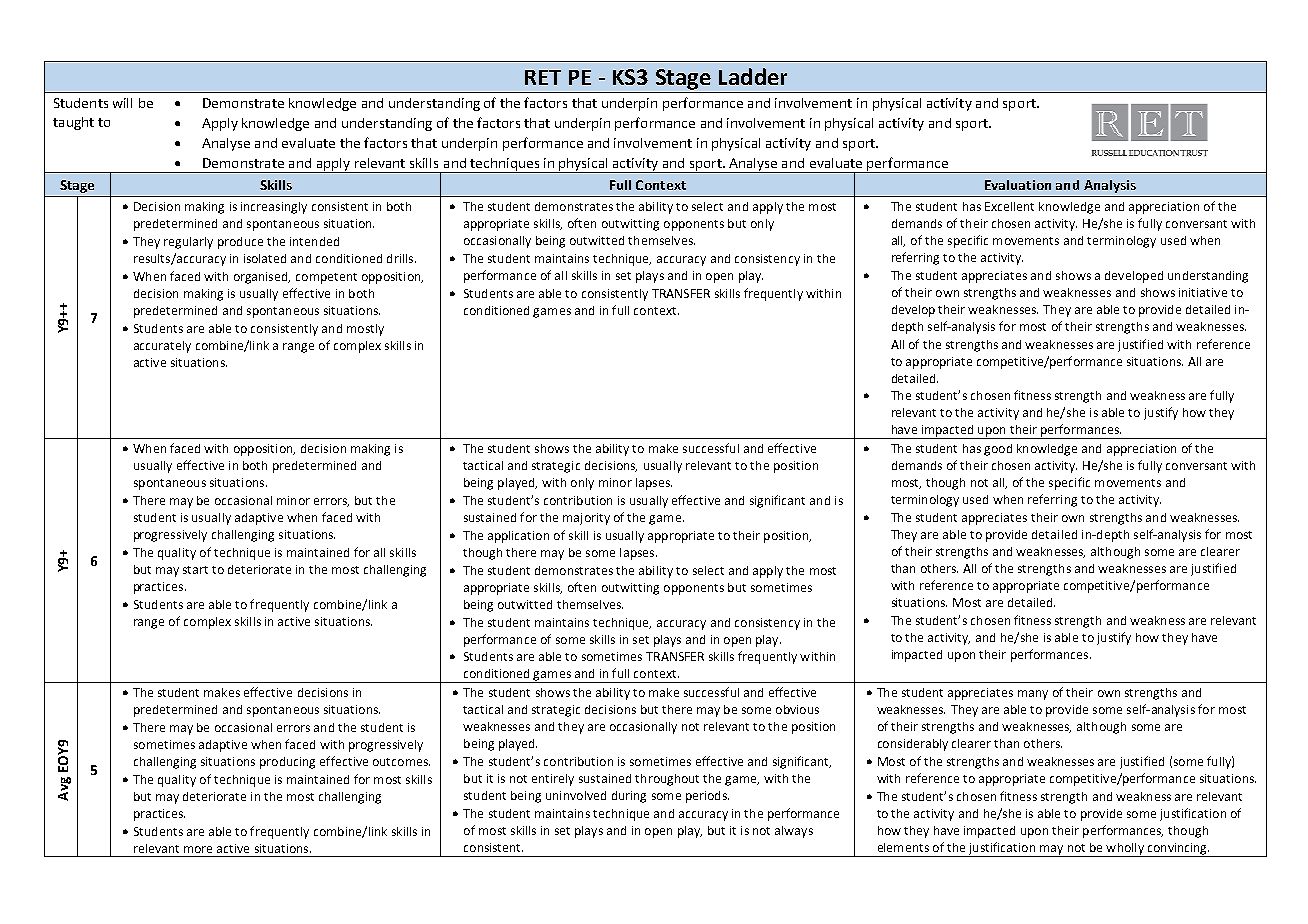 The image size is (1308, 924). What do you see at coordinates (1018, 185) in the screenshot?
I see `Evaluation` at bounding box center [1018, 185].
